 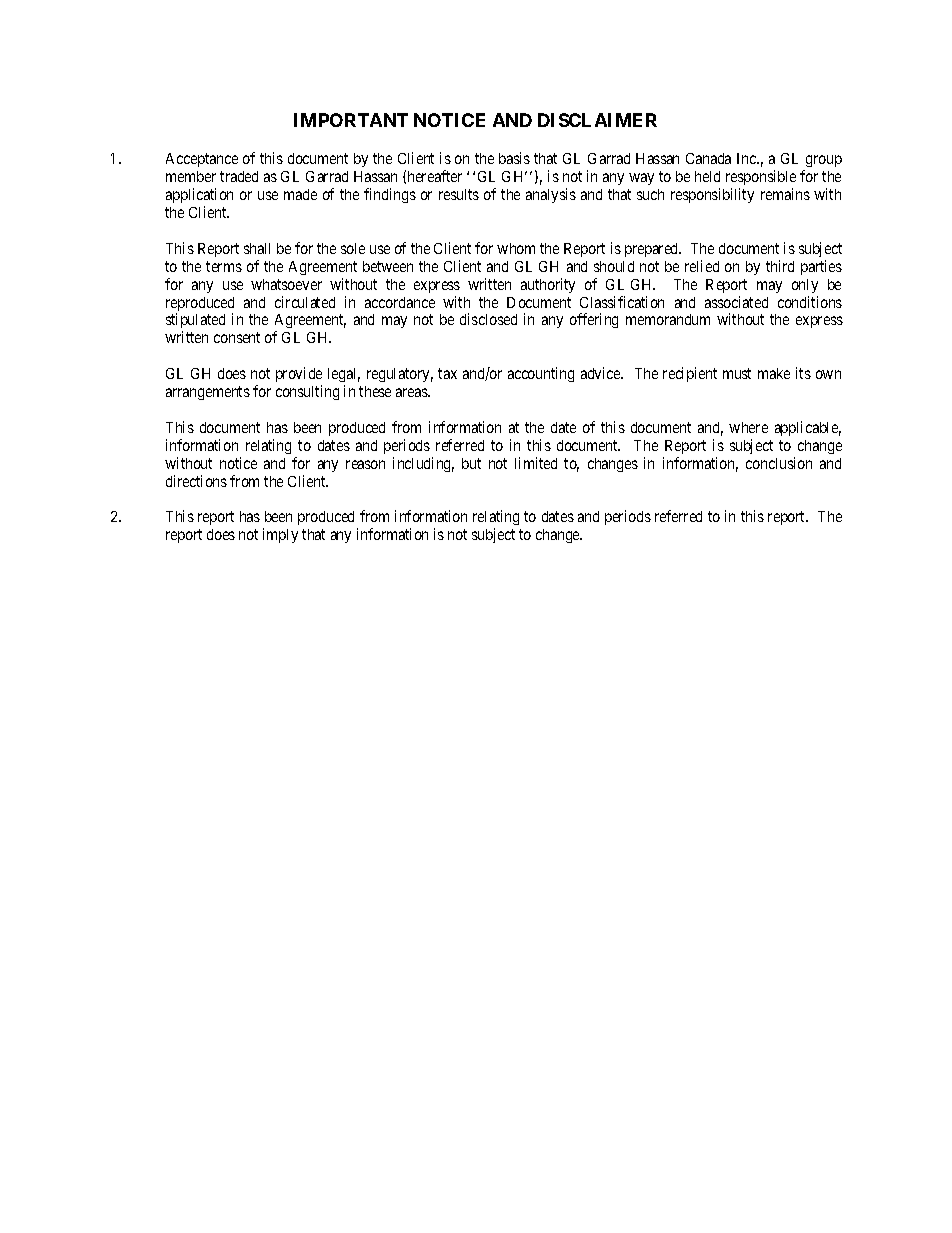 I want to click on Canada, so click(x=708, y=158).
